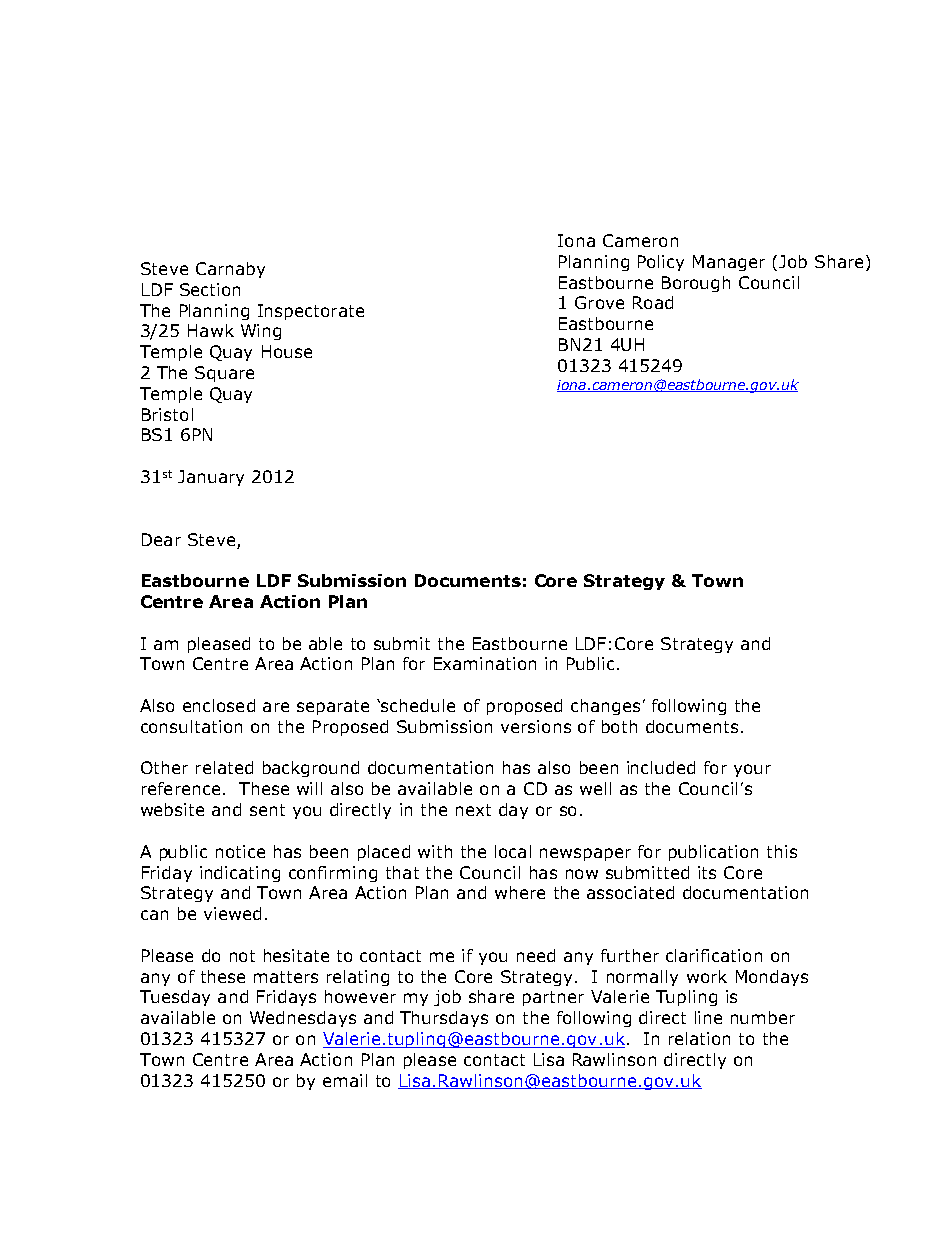  I want to click on changes, so click(605, 707).
